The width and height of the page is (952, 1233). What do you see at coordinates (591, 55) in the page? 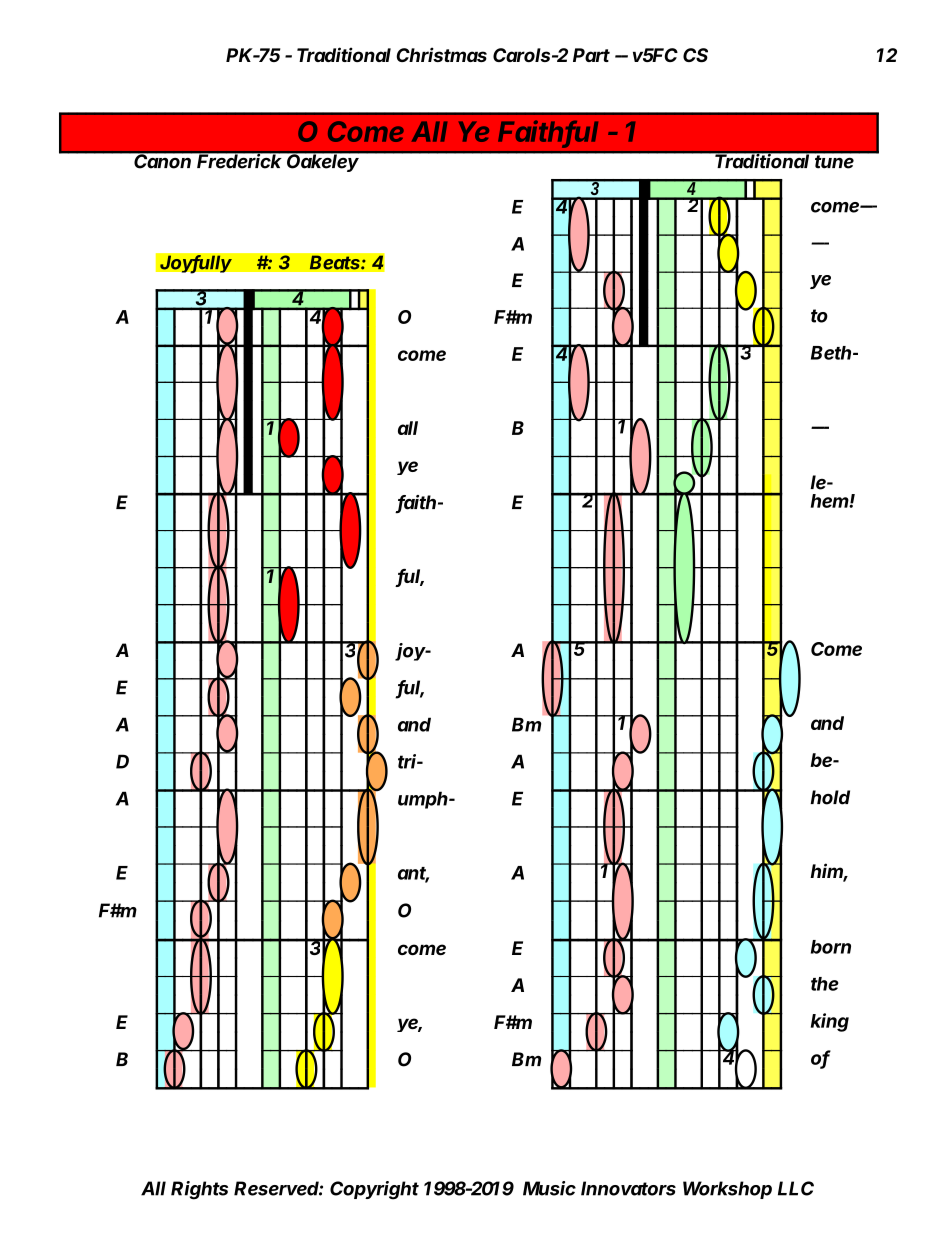
I see `Part` at bounding box center [591, 55].
